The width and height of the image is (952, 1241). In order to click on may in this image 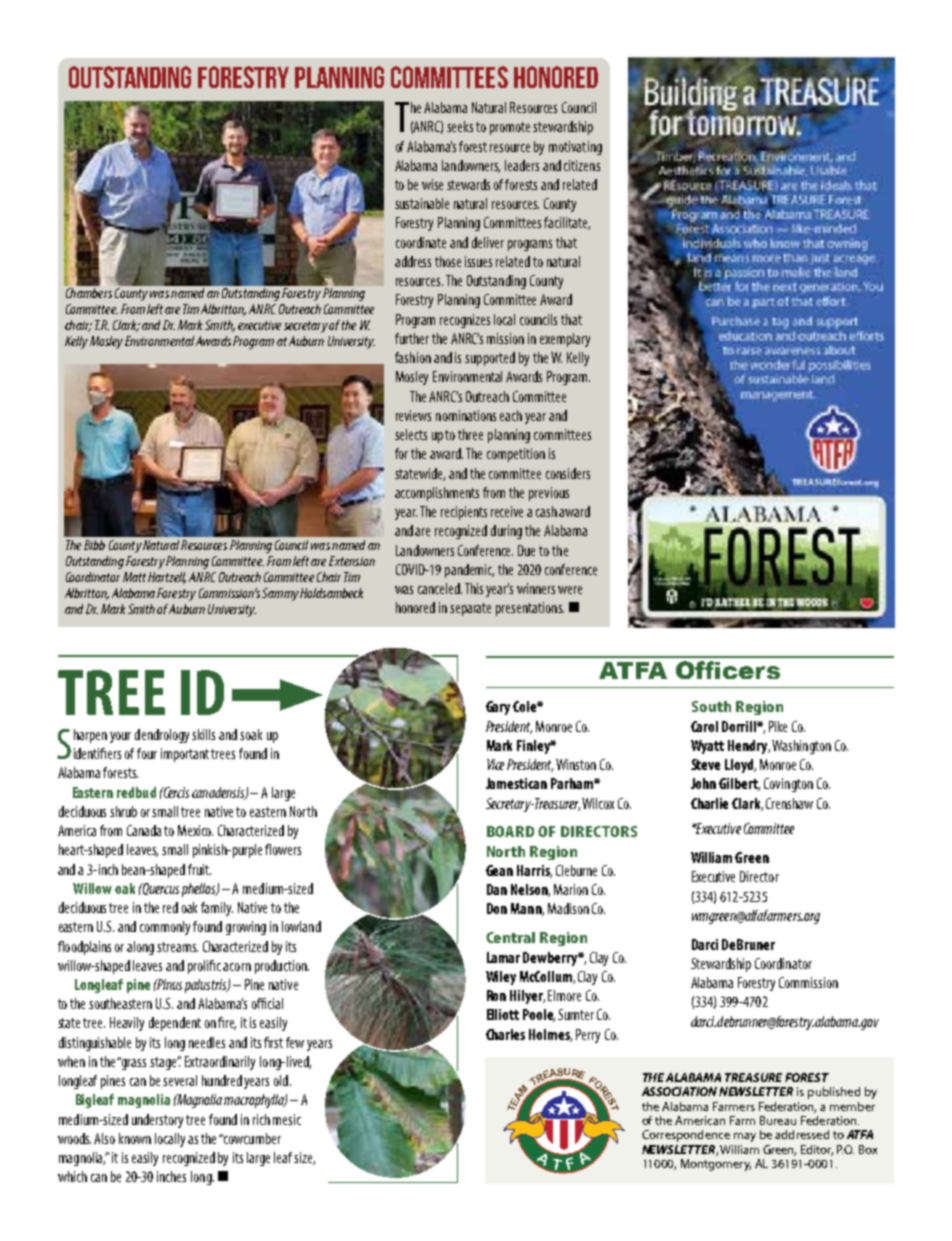, I will do `click(745, 1137)`.
